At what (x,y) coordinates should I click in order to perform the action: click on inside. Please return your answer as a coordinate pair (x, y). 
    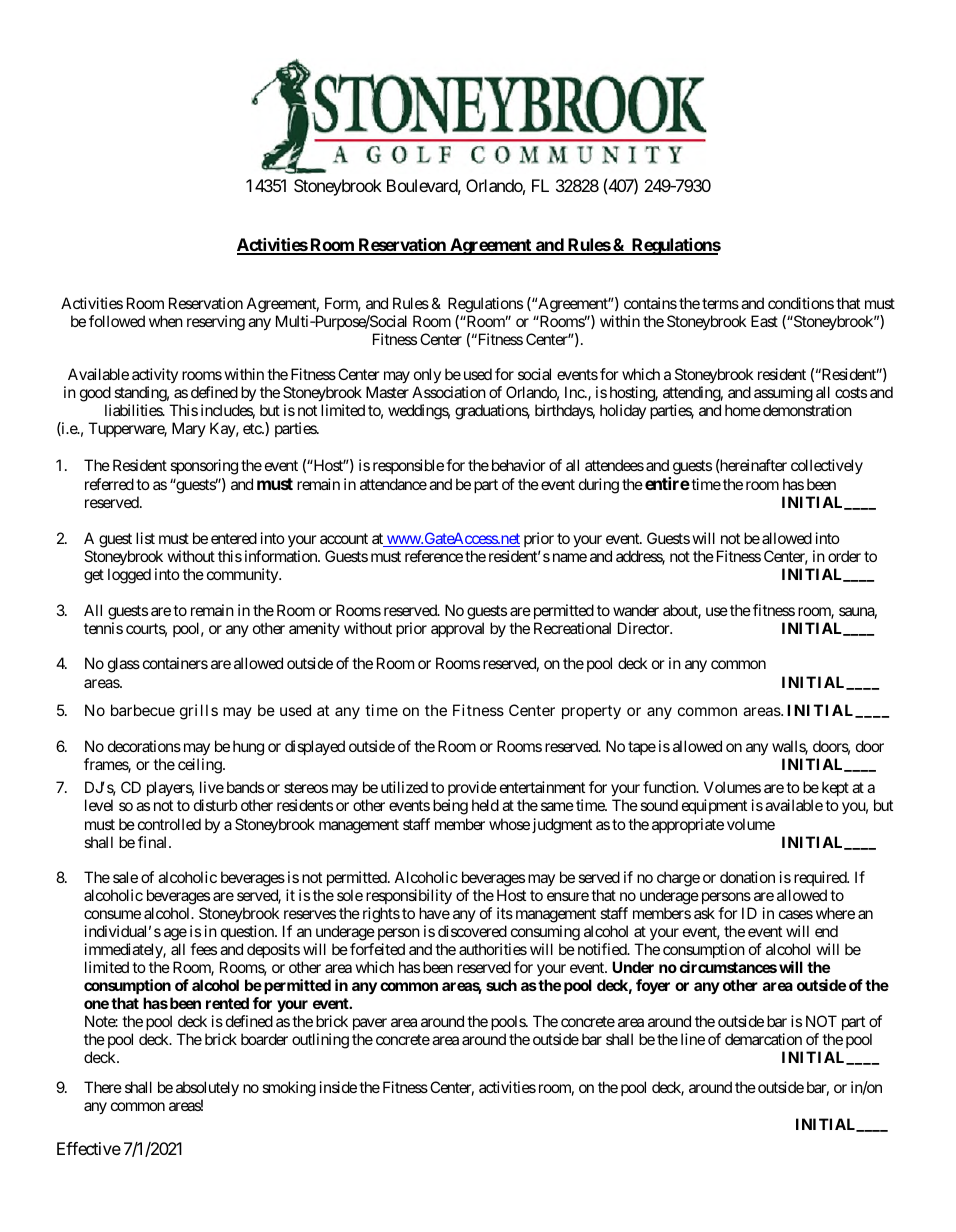
    Looking at the image, I should click on (338, 1087).
